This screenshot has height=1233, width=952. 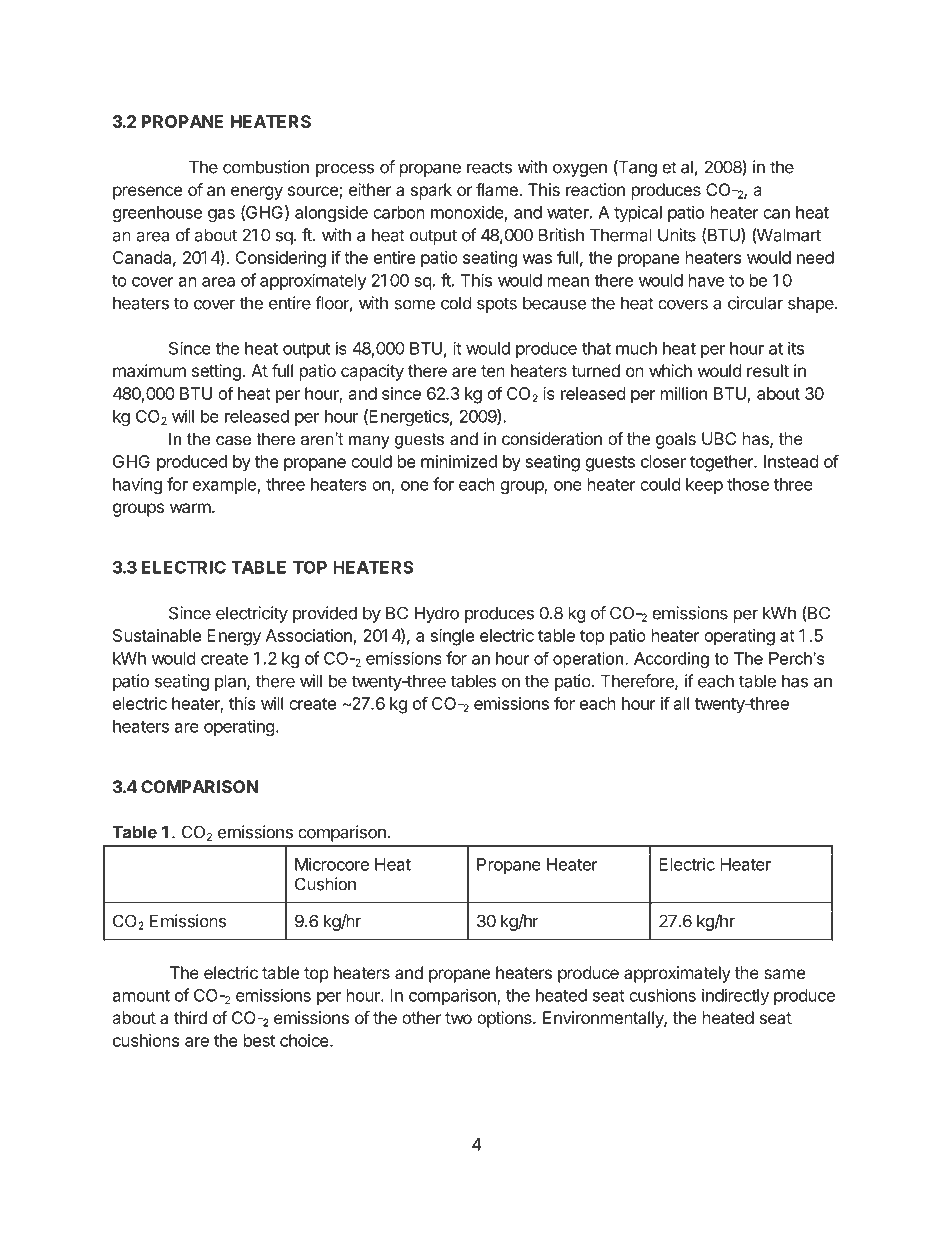 What do you see at coordinates (671, 660) in the screenshot?
I see `According` at bounding box center [671, 660].
